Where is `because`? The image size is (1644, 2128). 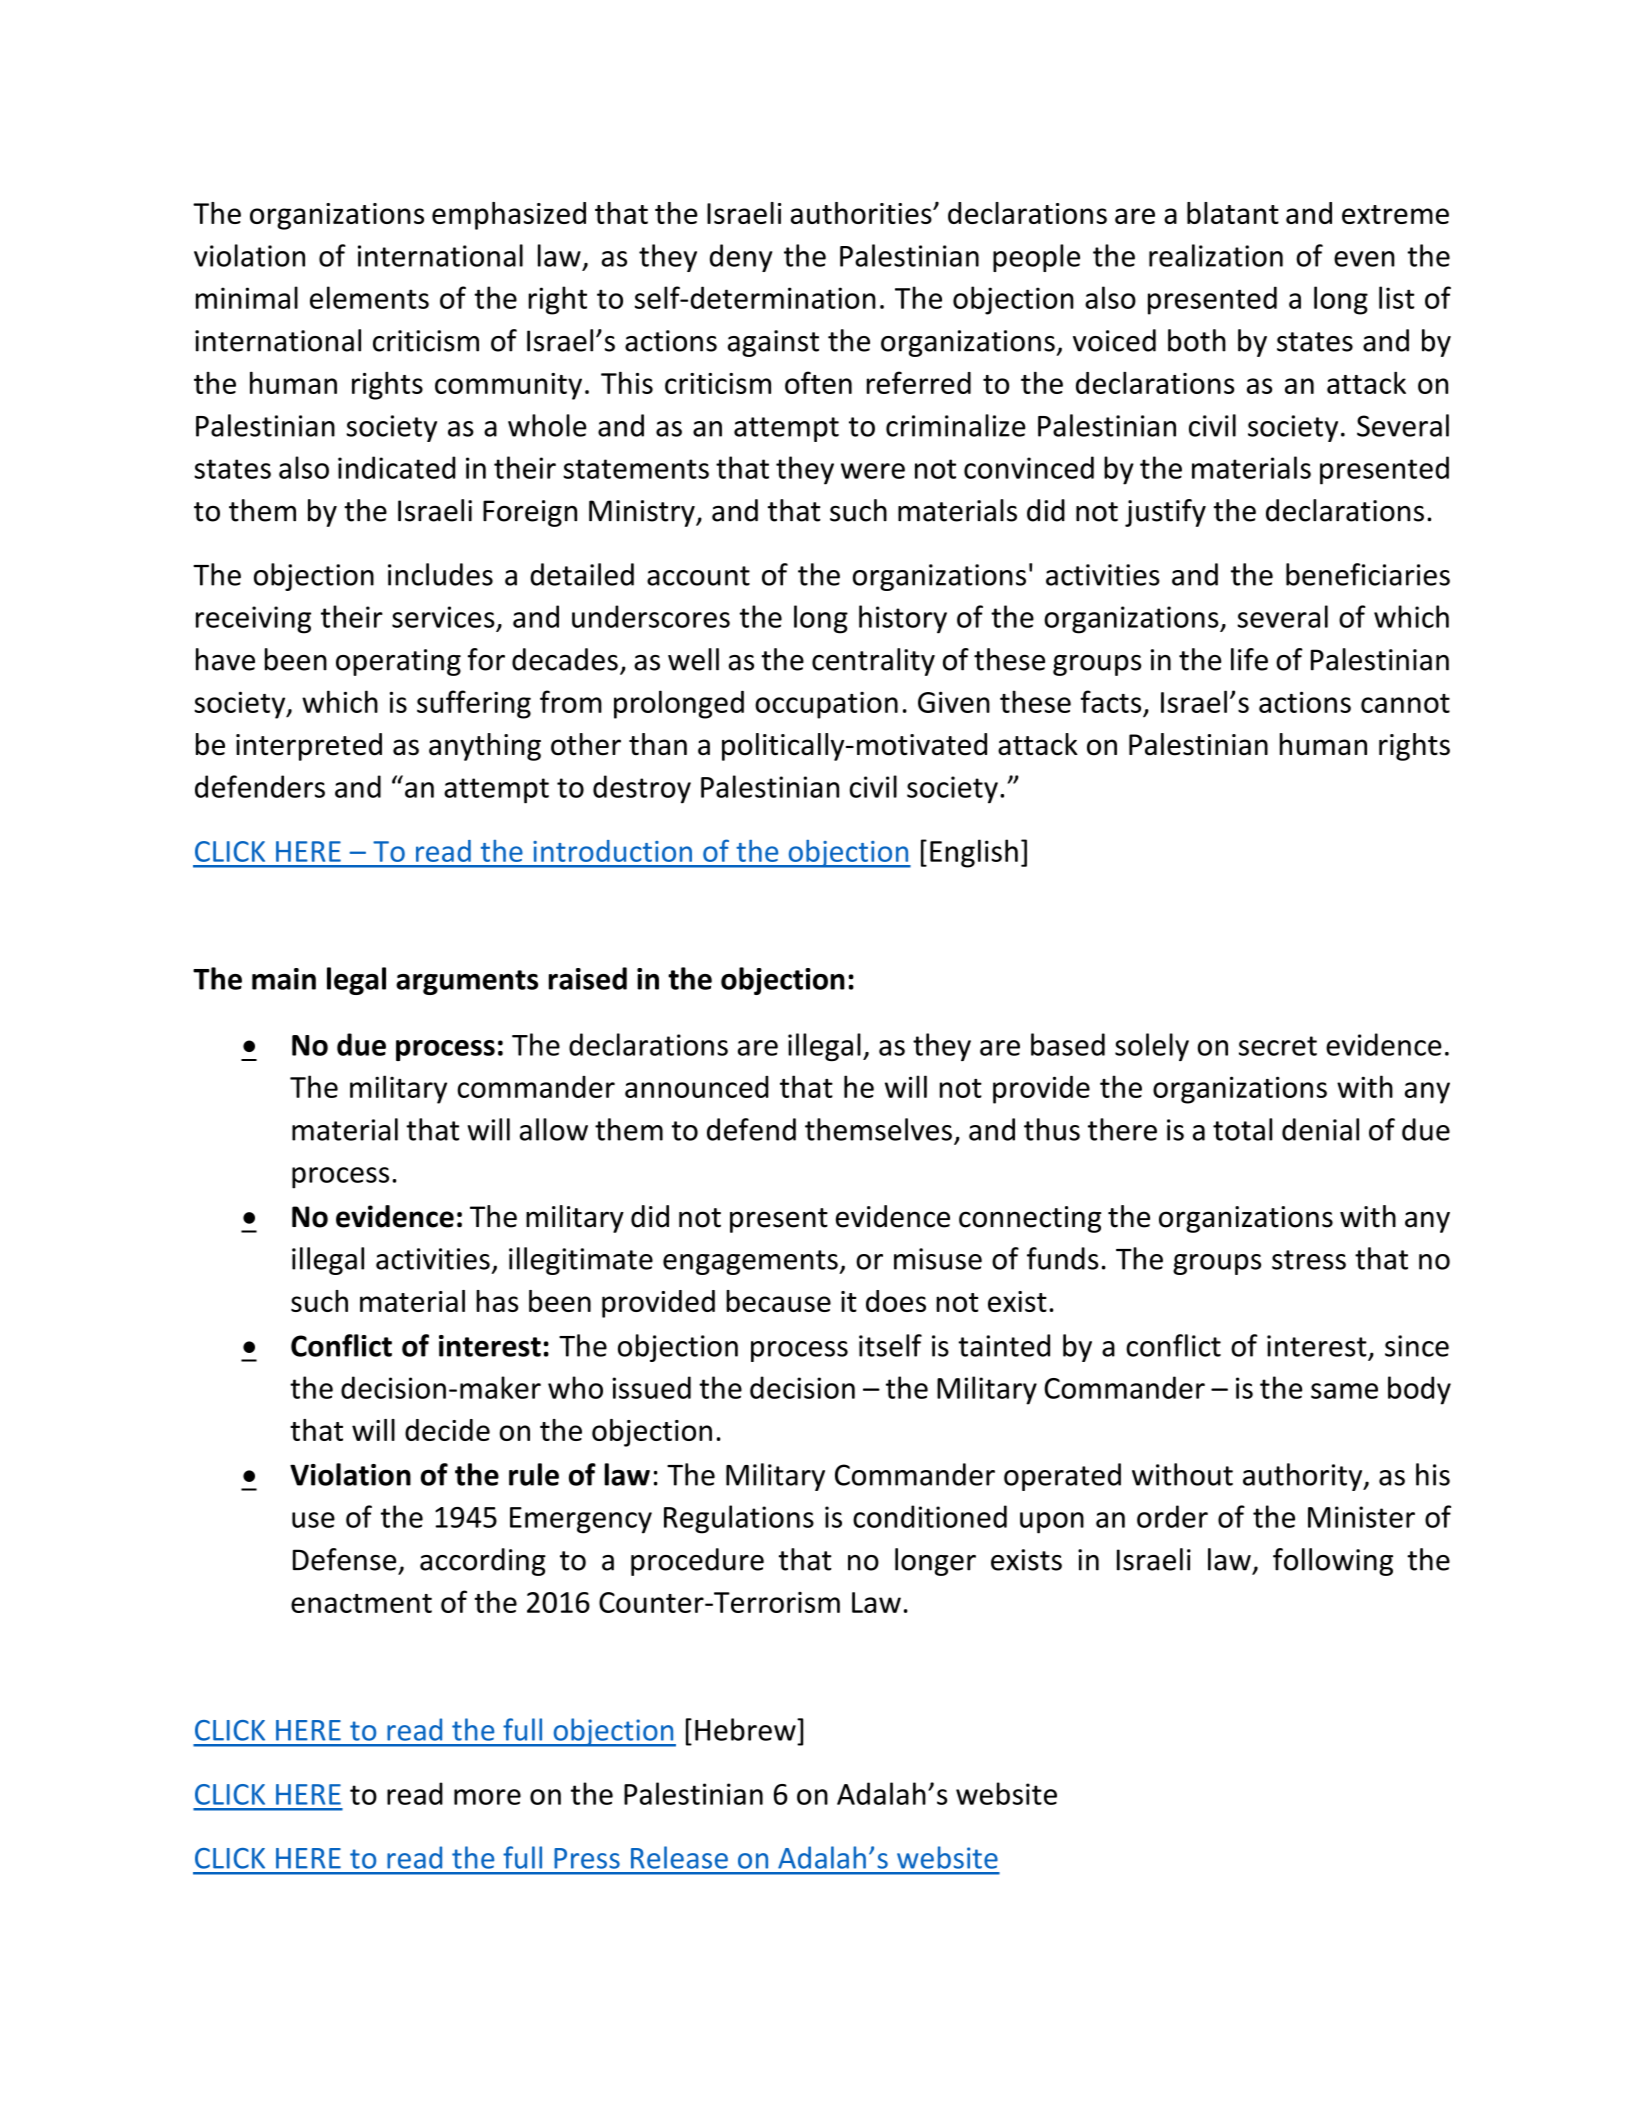
because is located at coordinates (778, 1301).
